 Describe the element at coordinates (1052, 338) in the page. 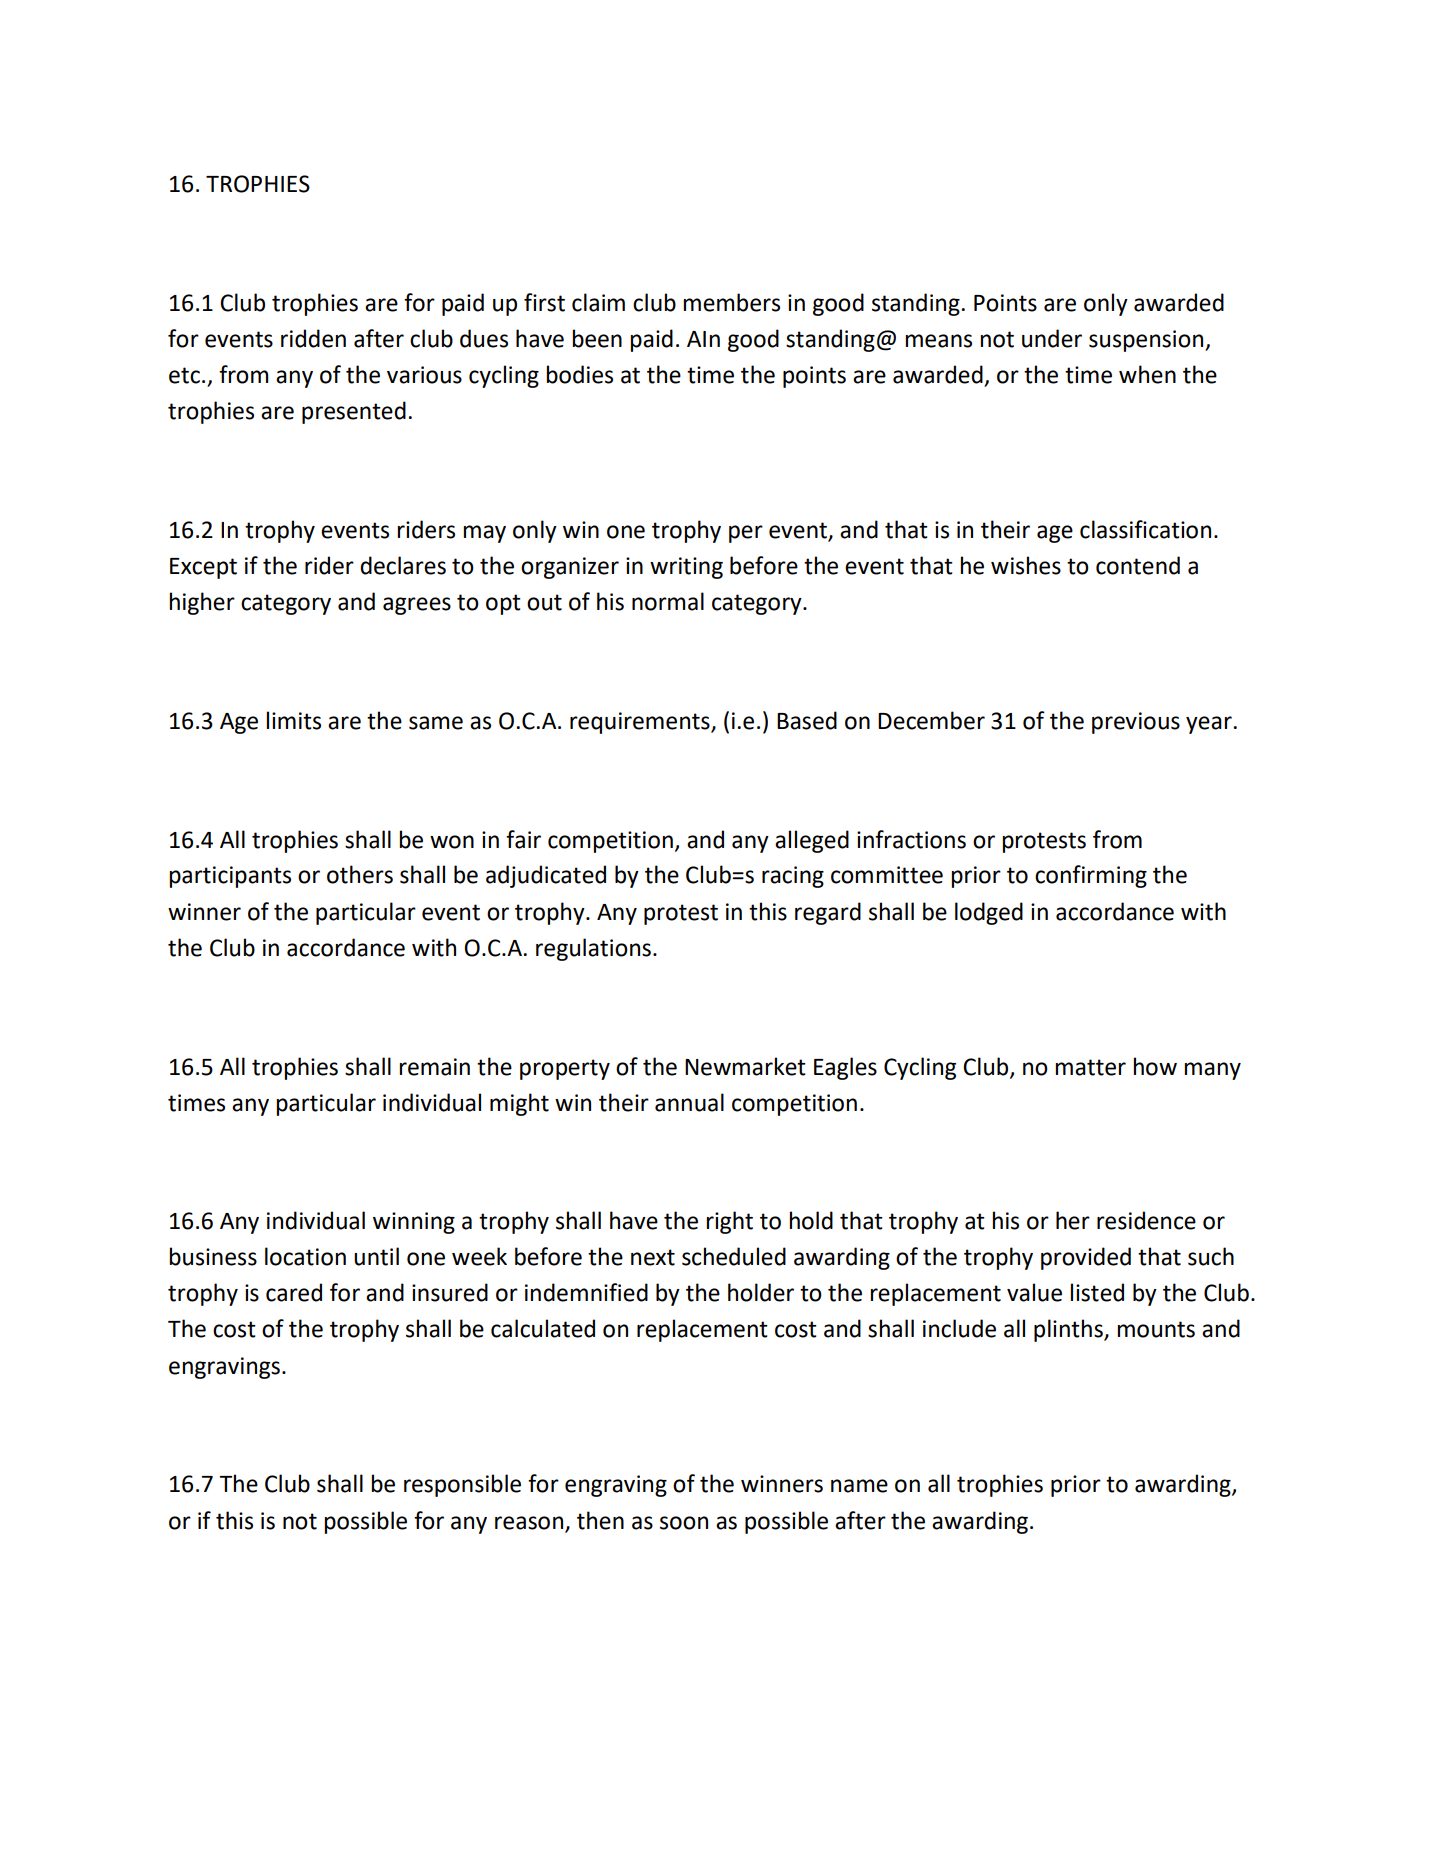

I see `under` at that location.
